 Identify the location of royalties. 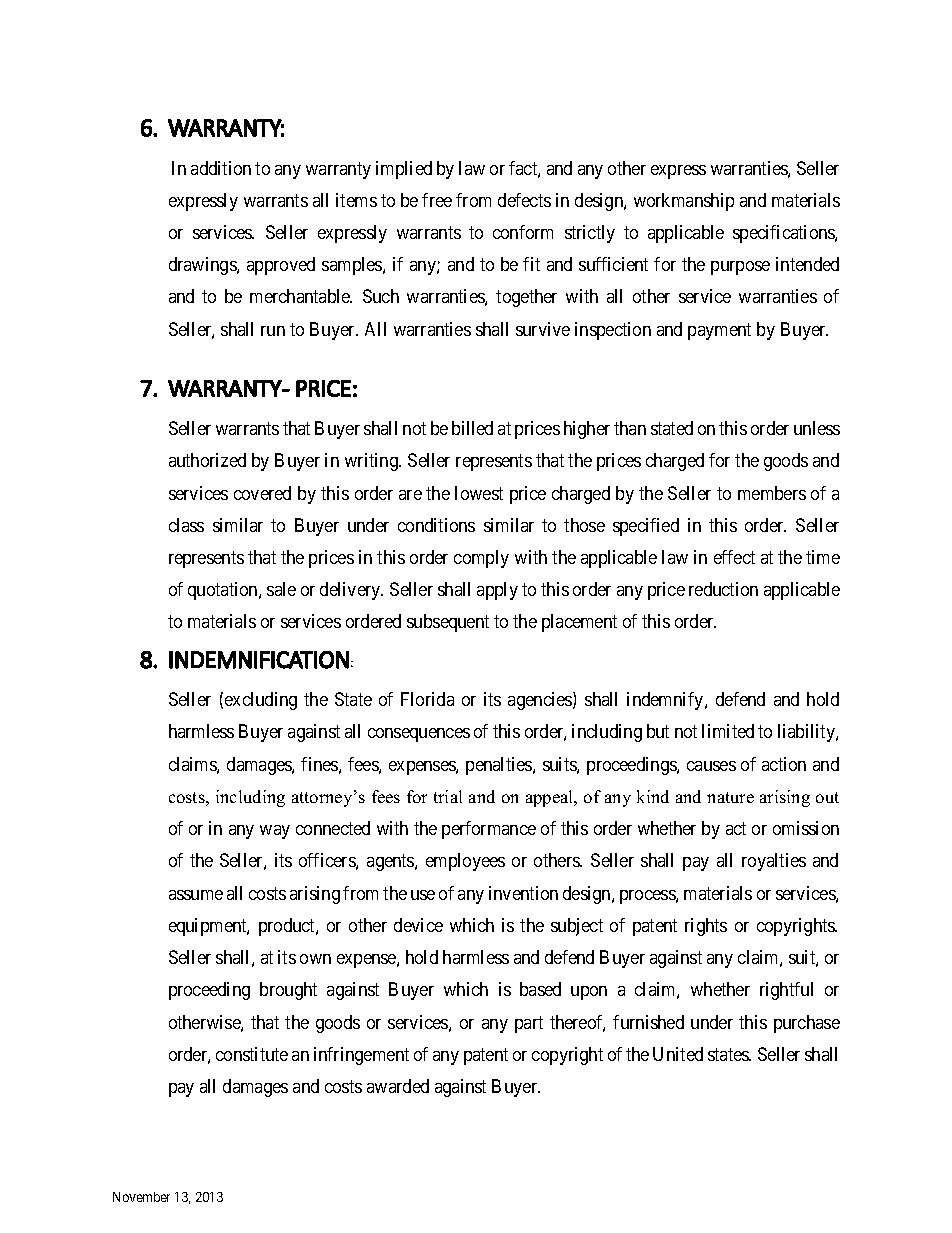
(774, 862).
